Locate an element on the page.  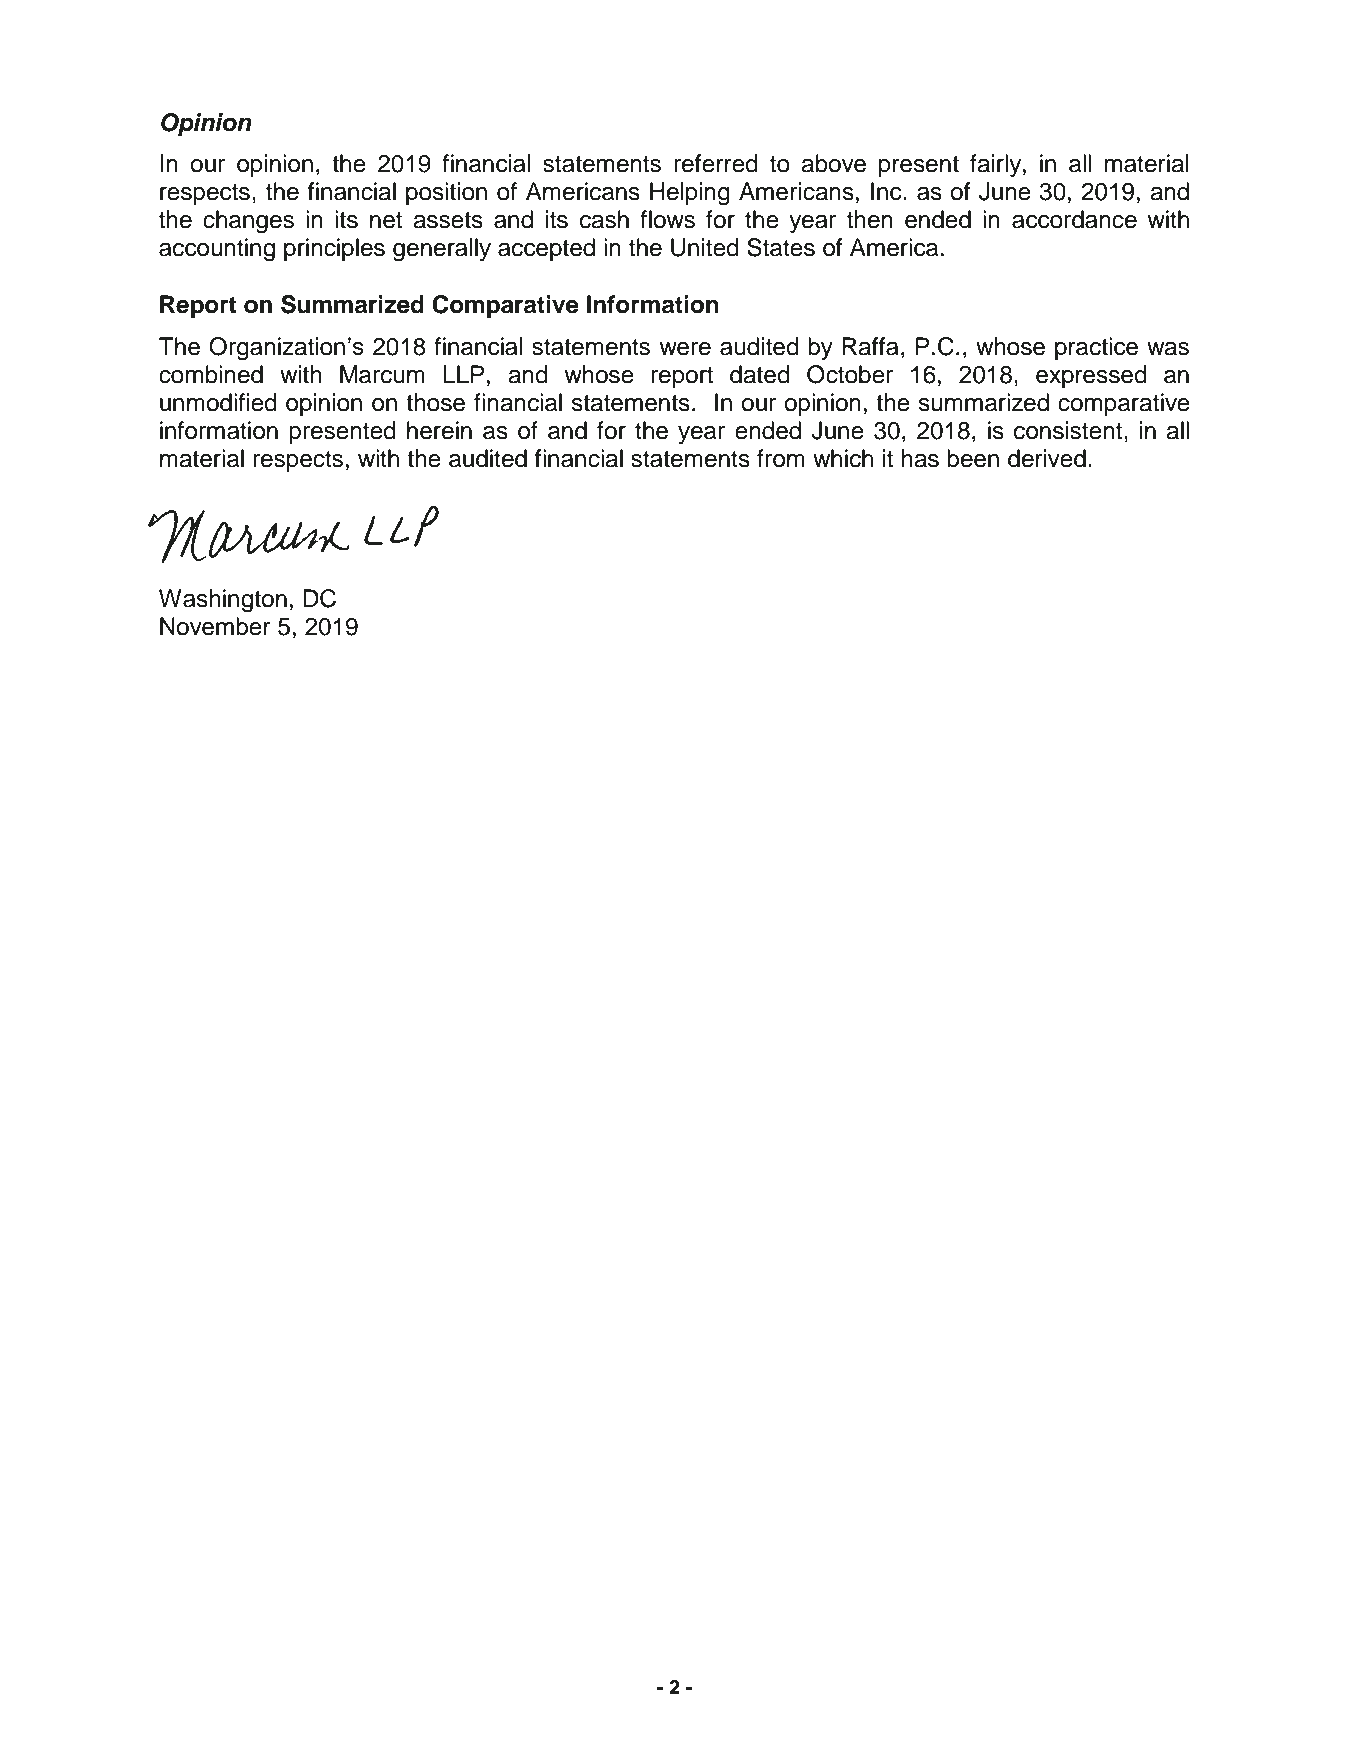
dated is located at coordinates (760, 374).
